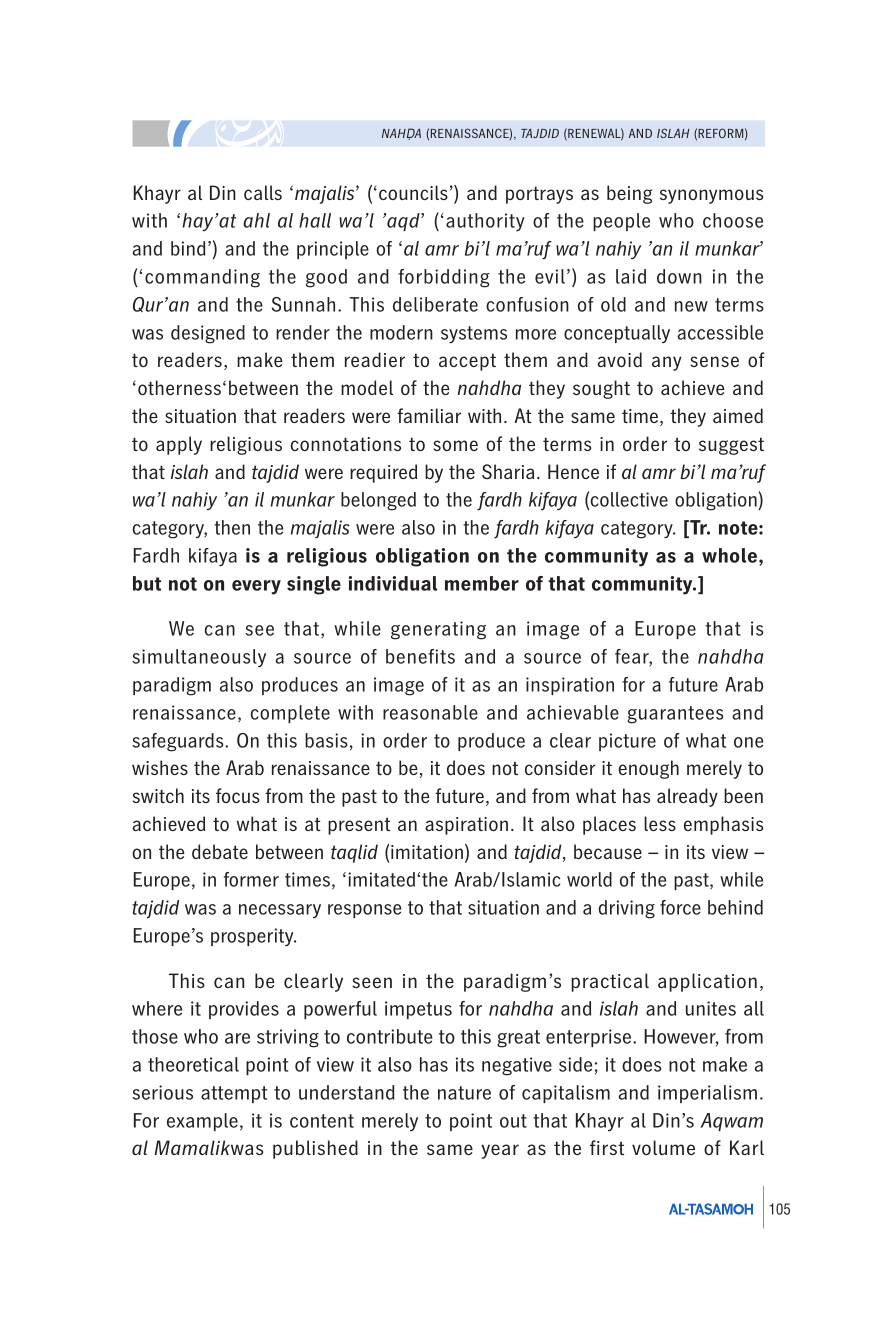 This document has width=896, height=1318. What do you see at coordinates (179, 445) in the document?
I see `apply` at bounding box center [179, 445].
